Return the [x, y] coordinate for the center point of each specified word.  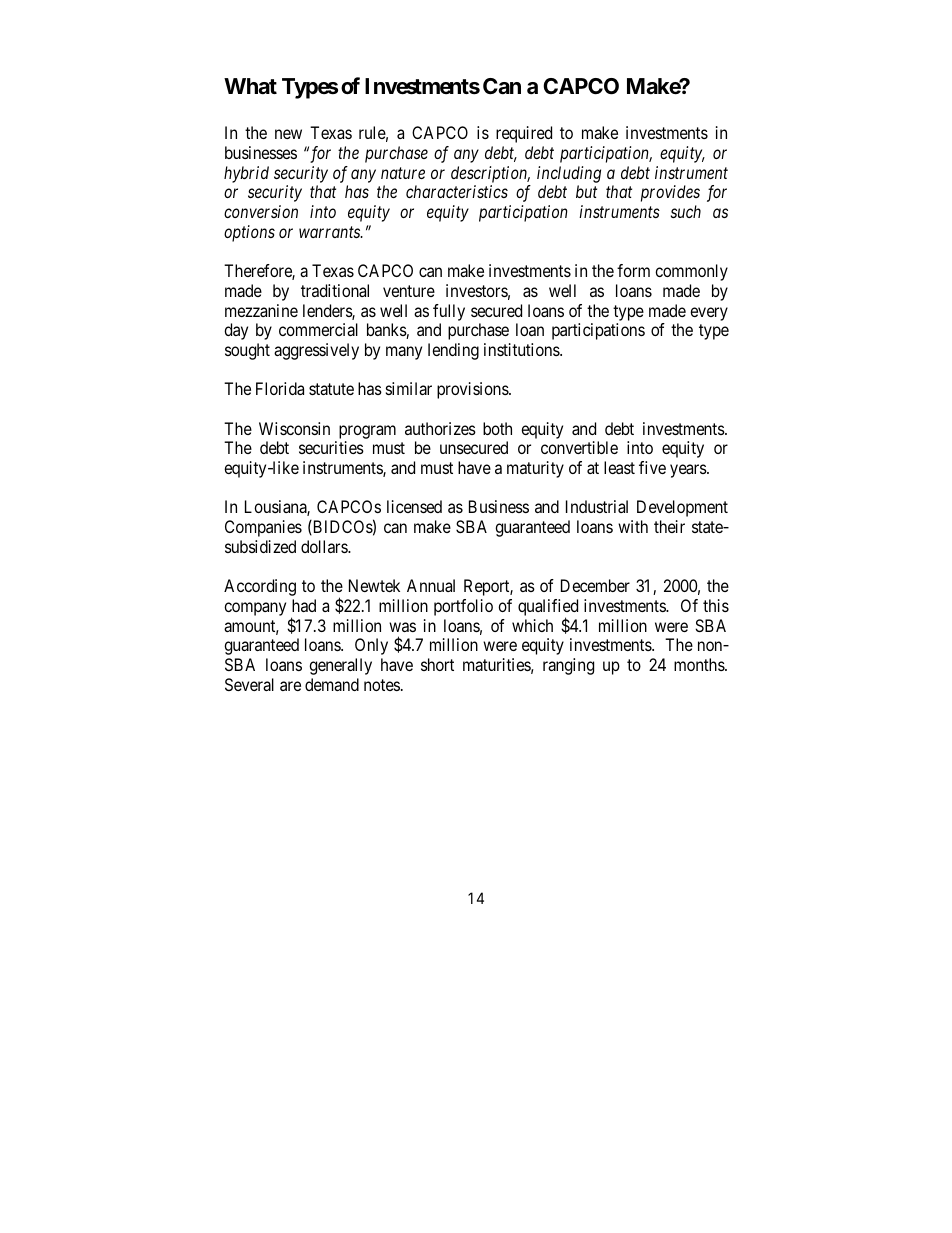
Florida [280, 388]
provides [670, 193]
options [249, 233]
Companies [263, 528]
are [290, 686]
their [669, 526]
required [524, 134]
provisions [473, 390]
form [633, 270]
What [250, 86]
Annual [431, 585]
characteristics [457, 191]
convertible [579, 447]
